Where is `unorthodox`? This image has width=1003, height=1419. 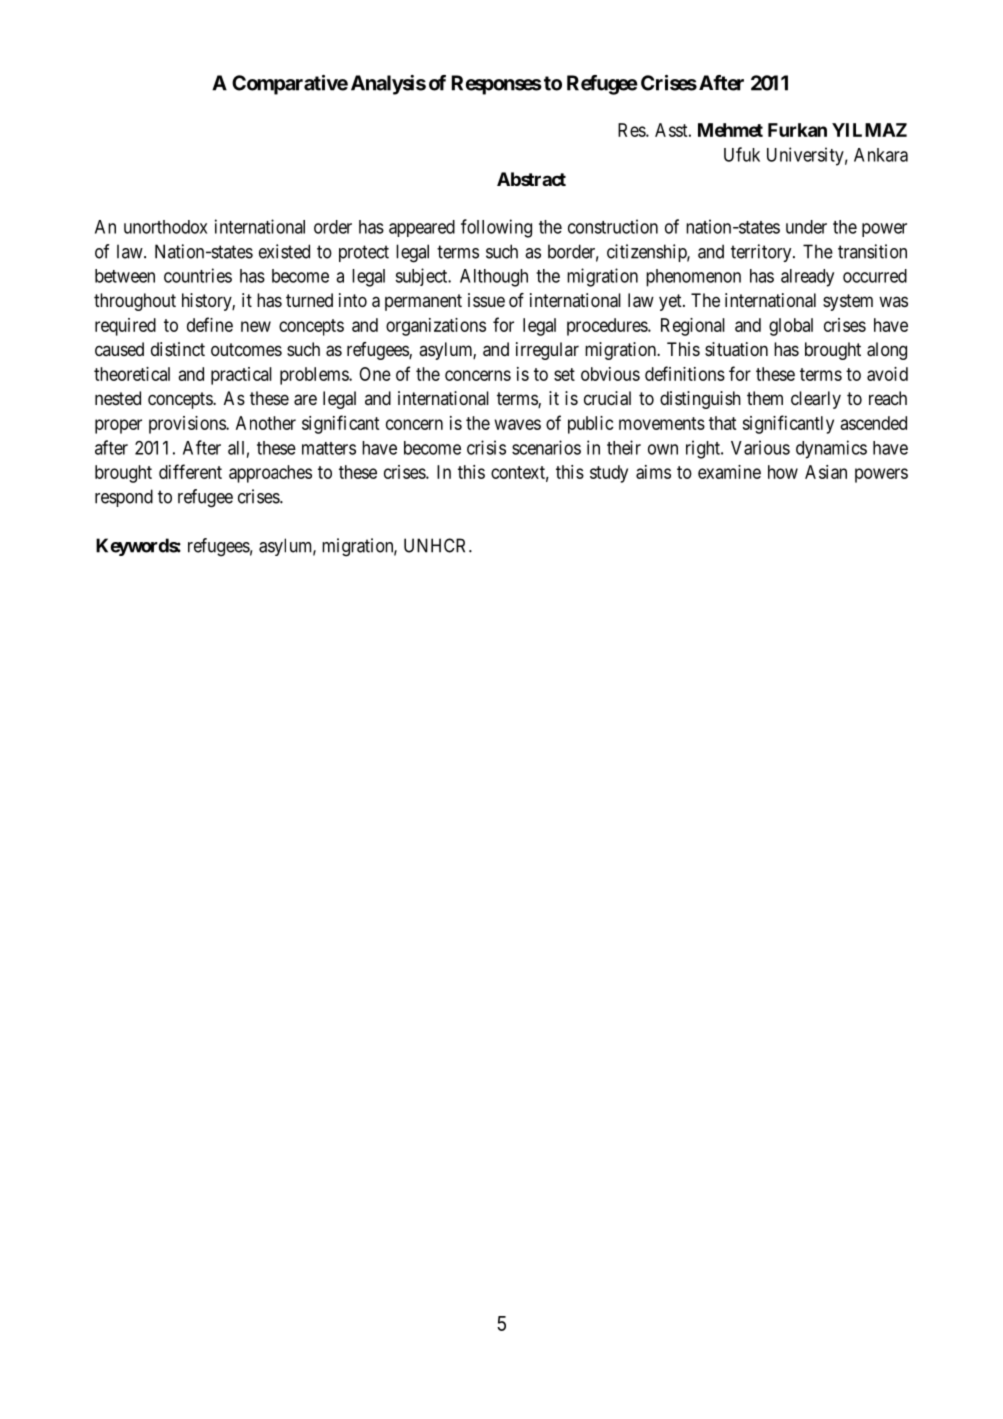
unorthodox is located at coordinates (165, 227).
